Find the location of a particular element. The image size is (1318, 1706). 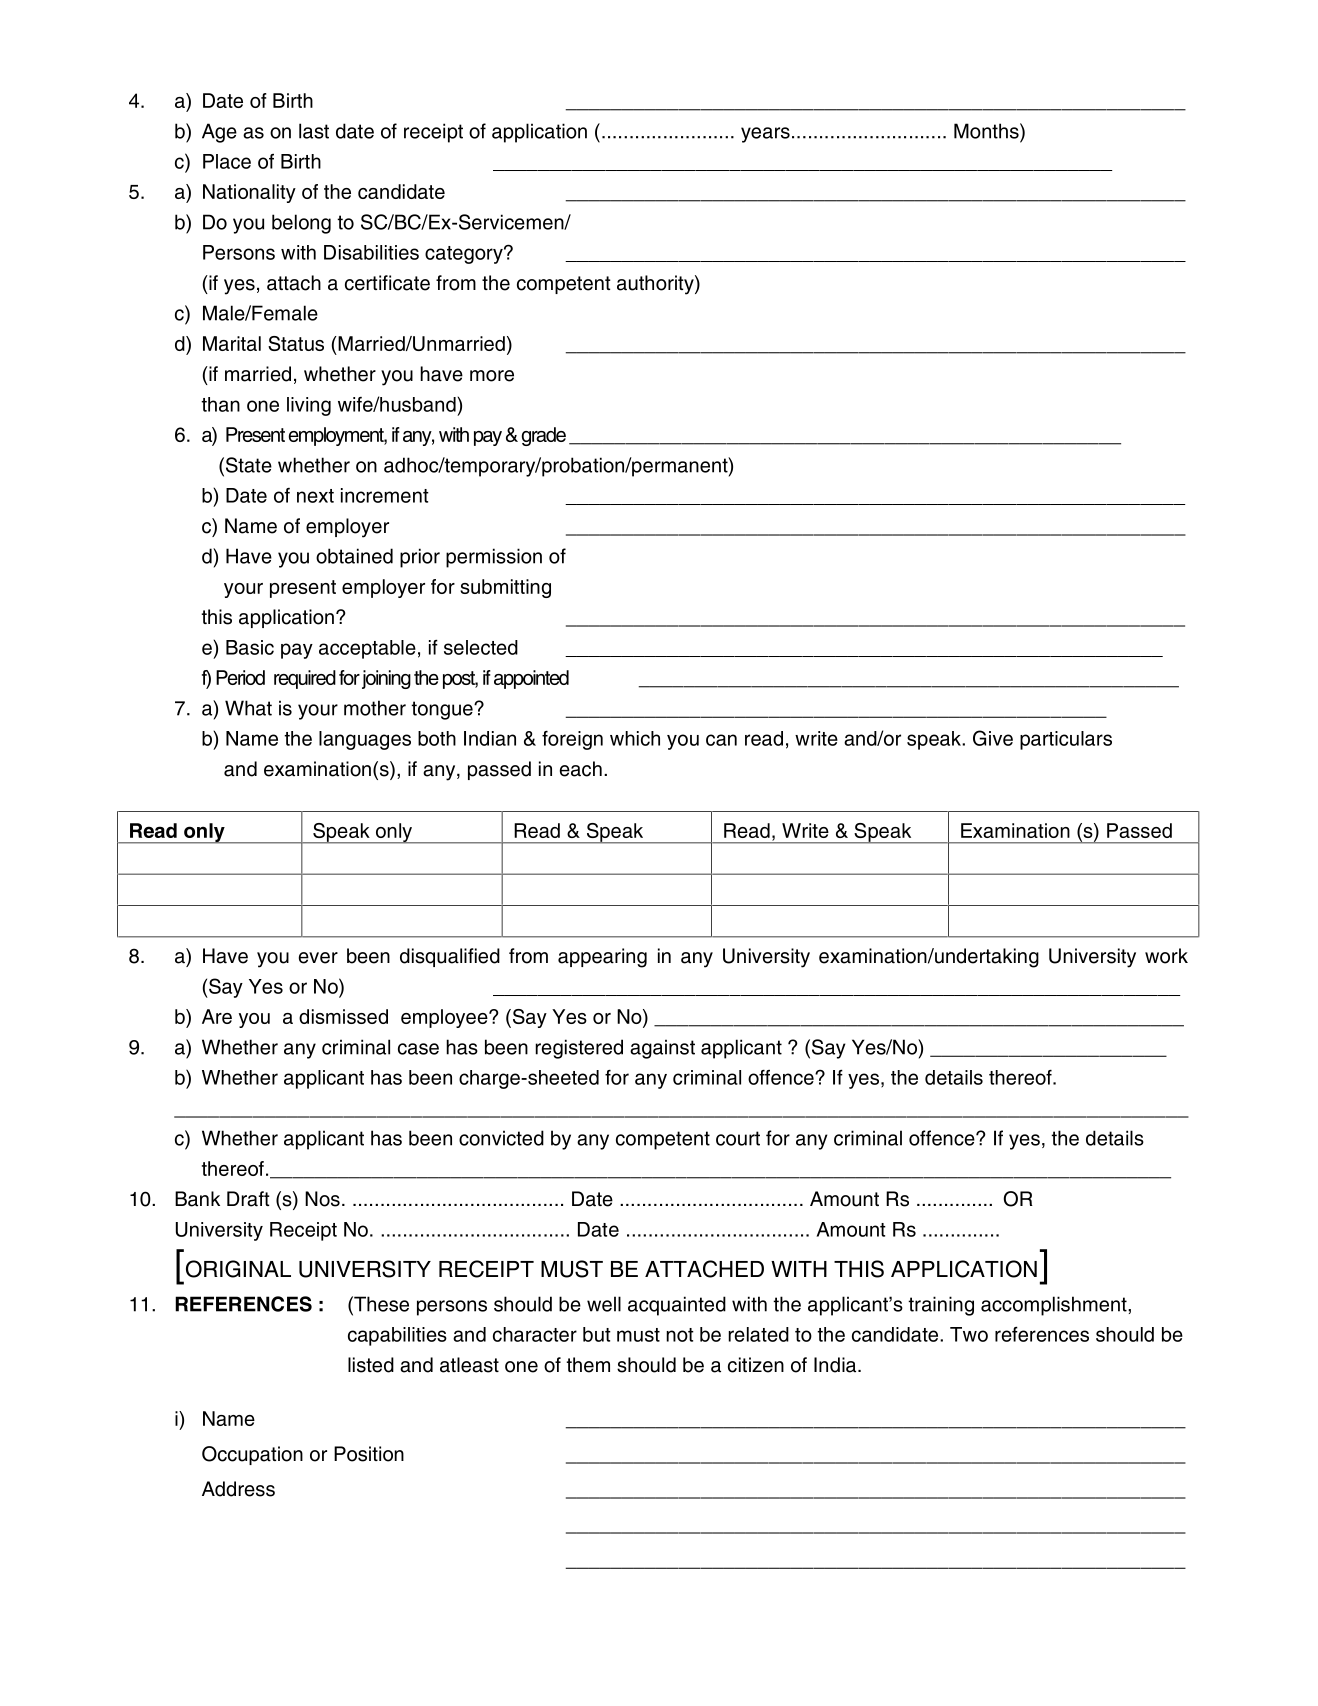

next is located at coordinates (315, 496).
